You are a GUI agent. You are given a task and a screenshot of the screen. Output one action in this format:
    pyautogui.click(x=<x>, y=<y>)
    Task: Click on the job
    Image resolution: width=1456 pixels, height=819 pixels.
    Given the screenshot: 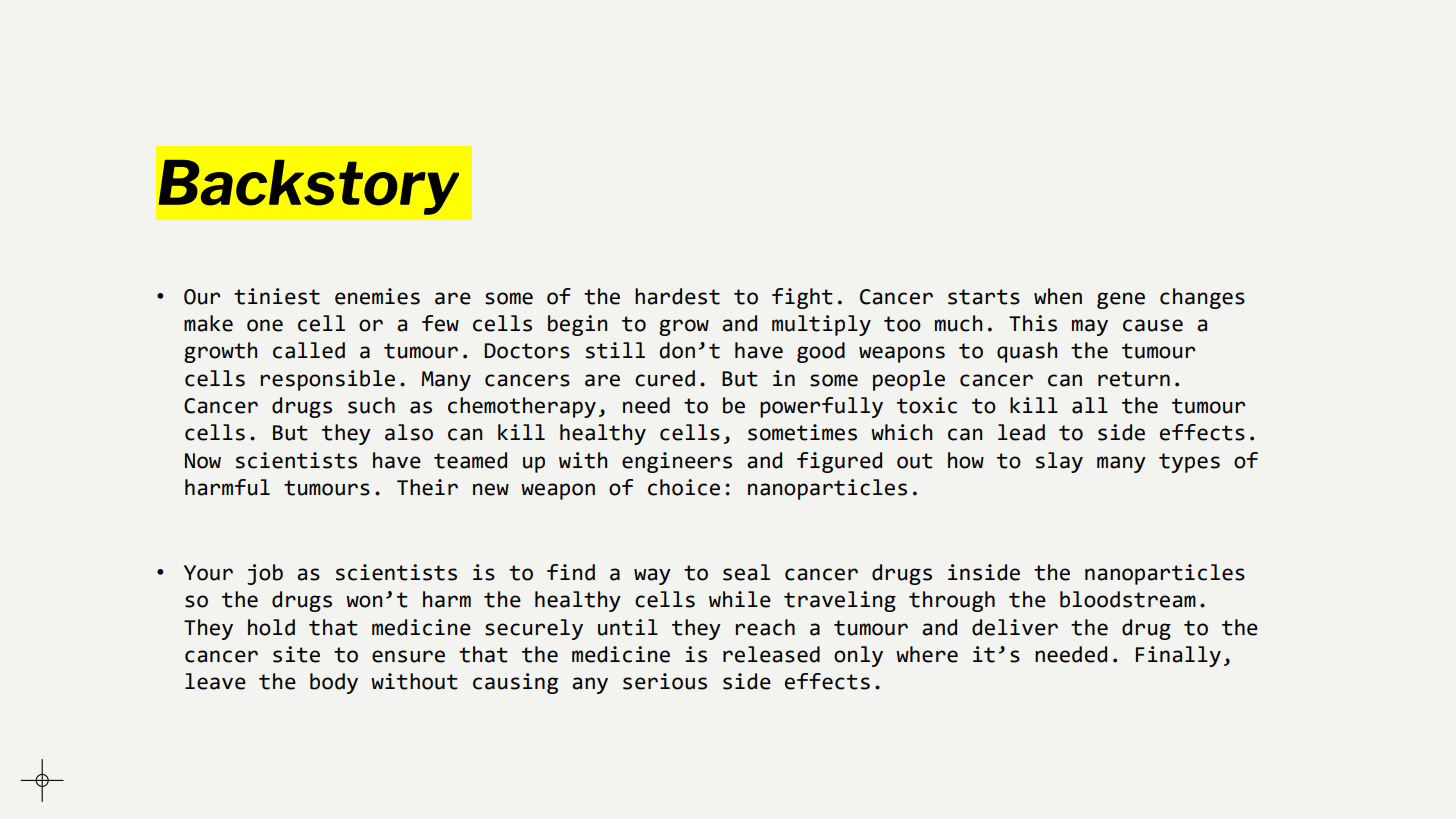 What is the action you would take?
    pyautogui.click(x=265, y=574)
